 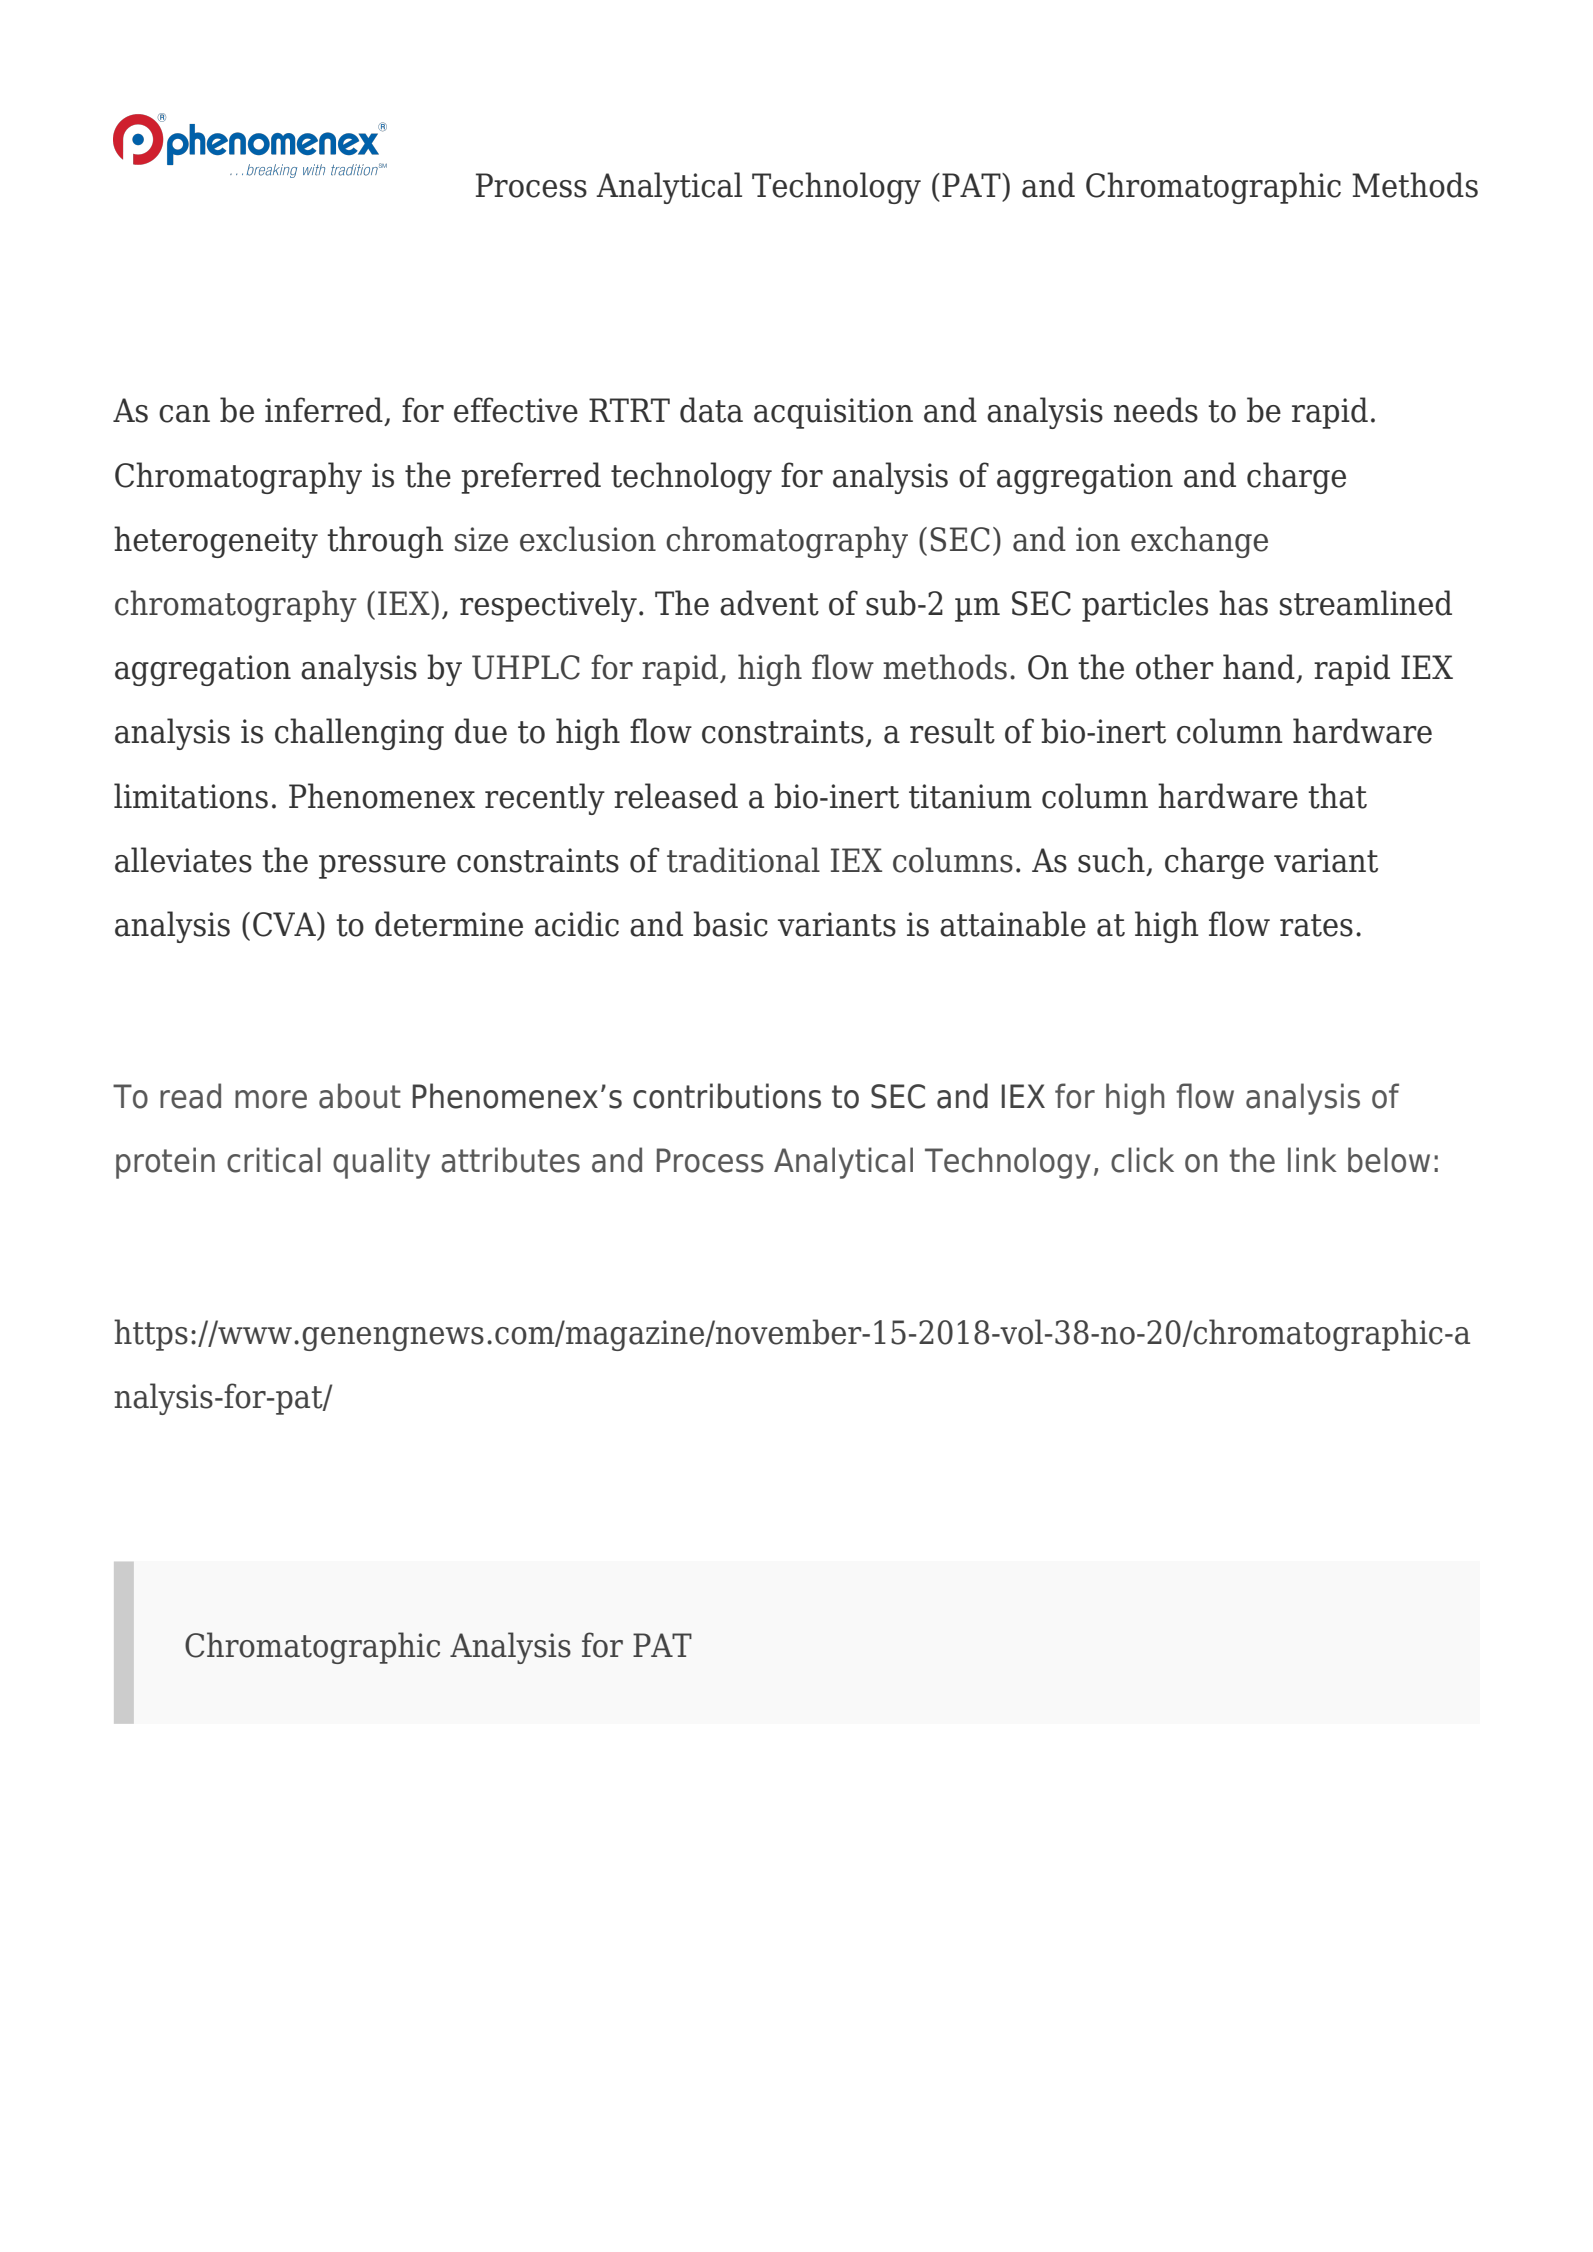 What do you see at coordinates (385, 542) in the image?
I see `through` at bounding box center [385, 542].
